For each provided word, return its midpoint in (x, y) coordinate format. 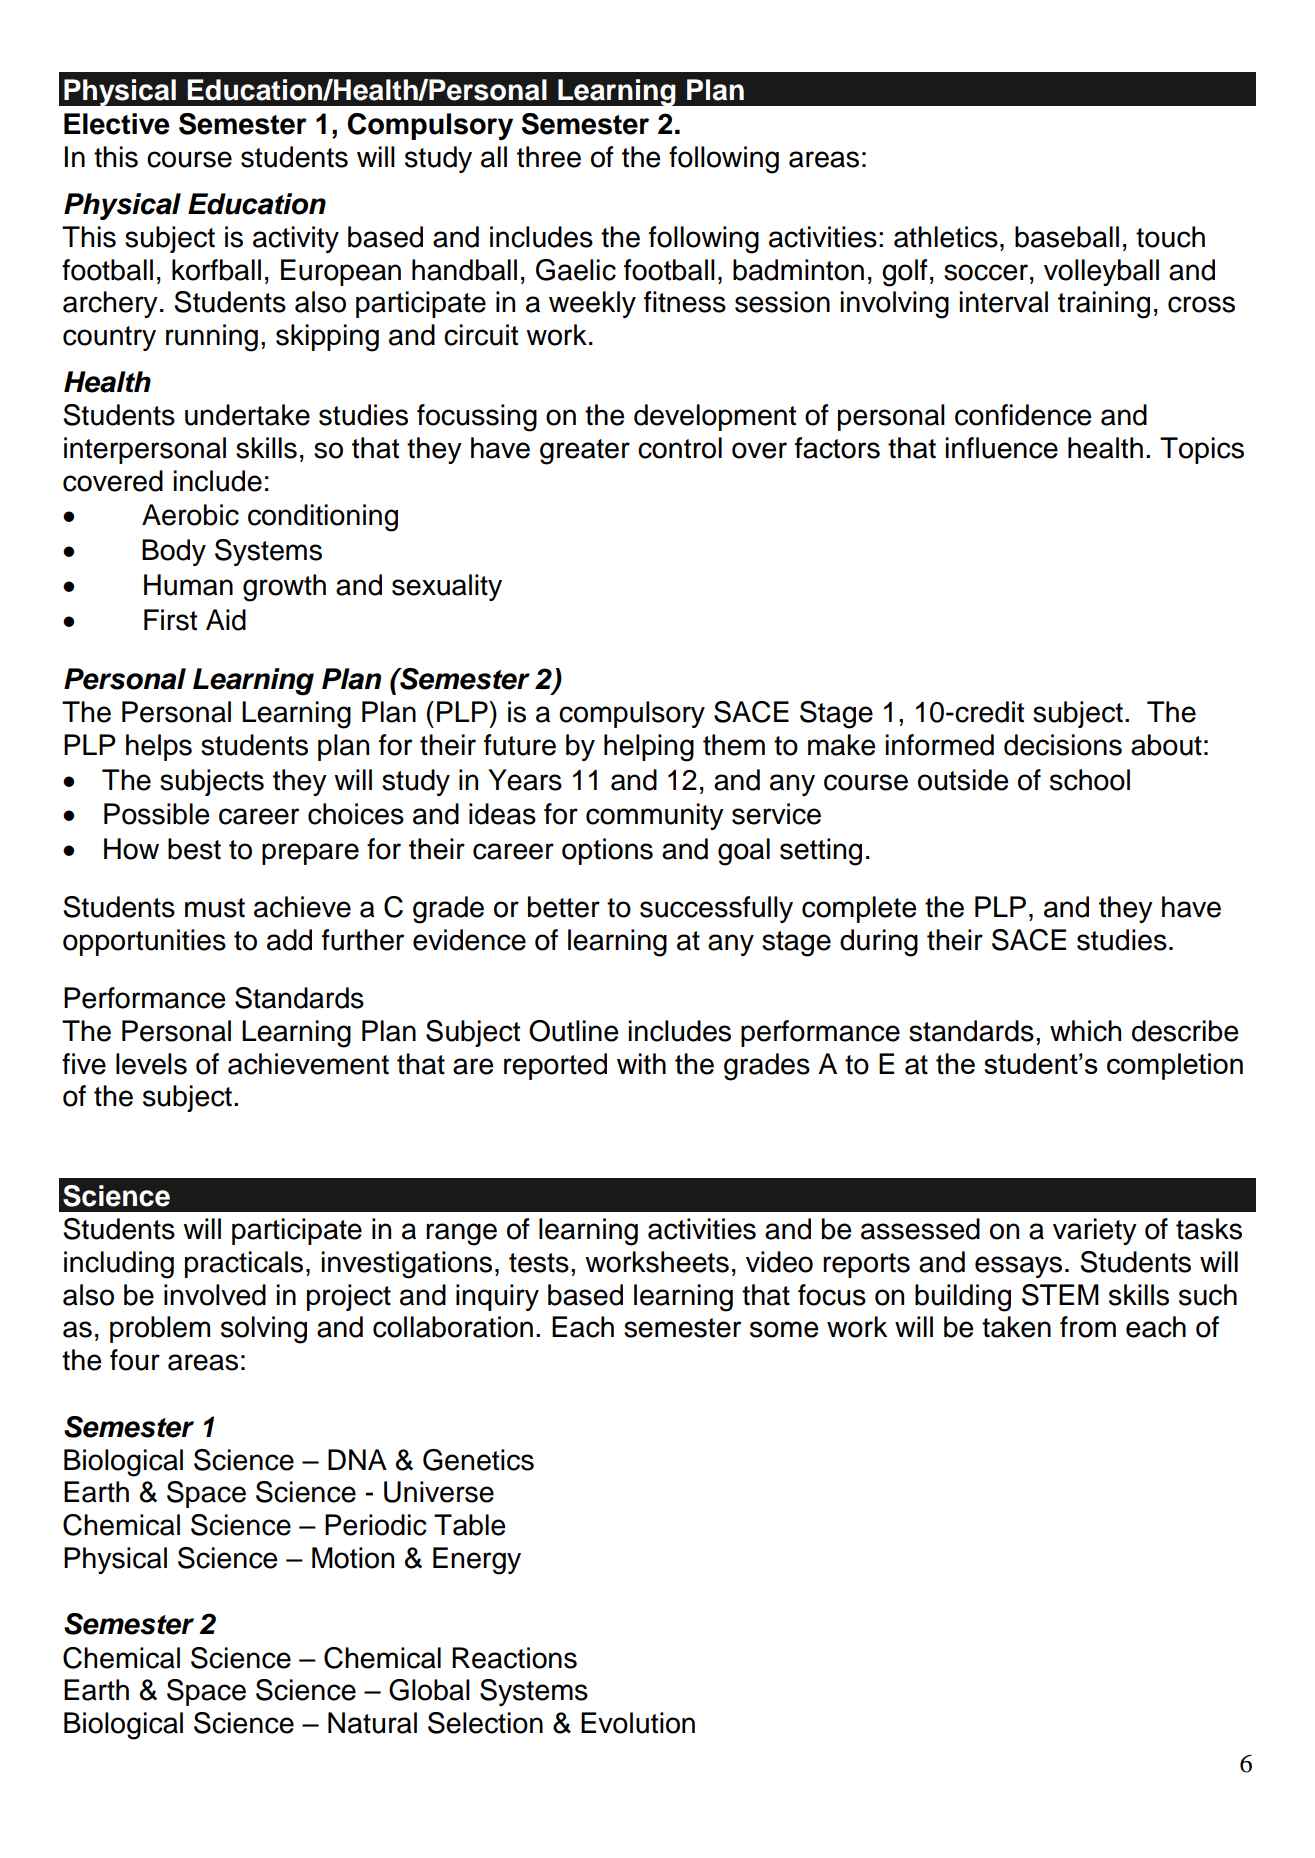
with (641, 1064)
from (1088, 1327)
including (119, 1265)
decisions (1063, 745)
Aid (226, 620)
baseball (1067, 237)
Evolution (638, 1723)
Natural (372, 1723)
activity (296, 239)
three (549, 157)
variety (1095, 1231)
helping (649, 748)
